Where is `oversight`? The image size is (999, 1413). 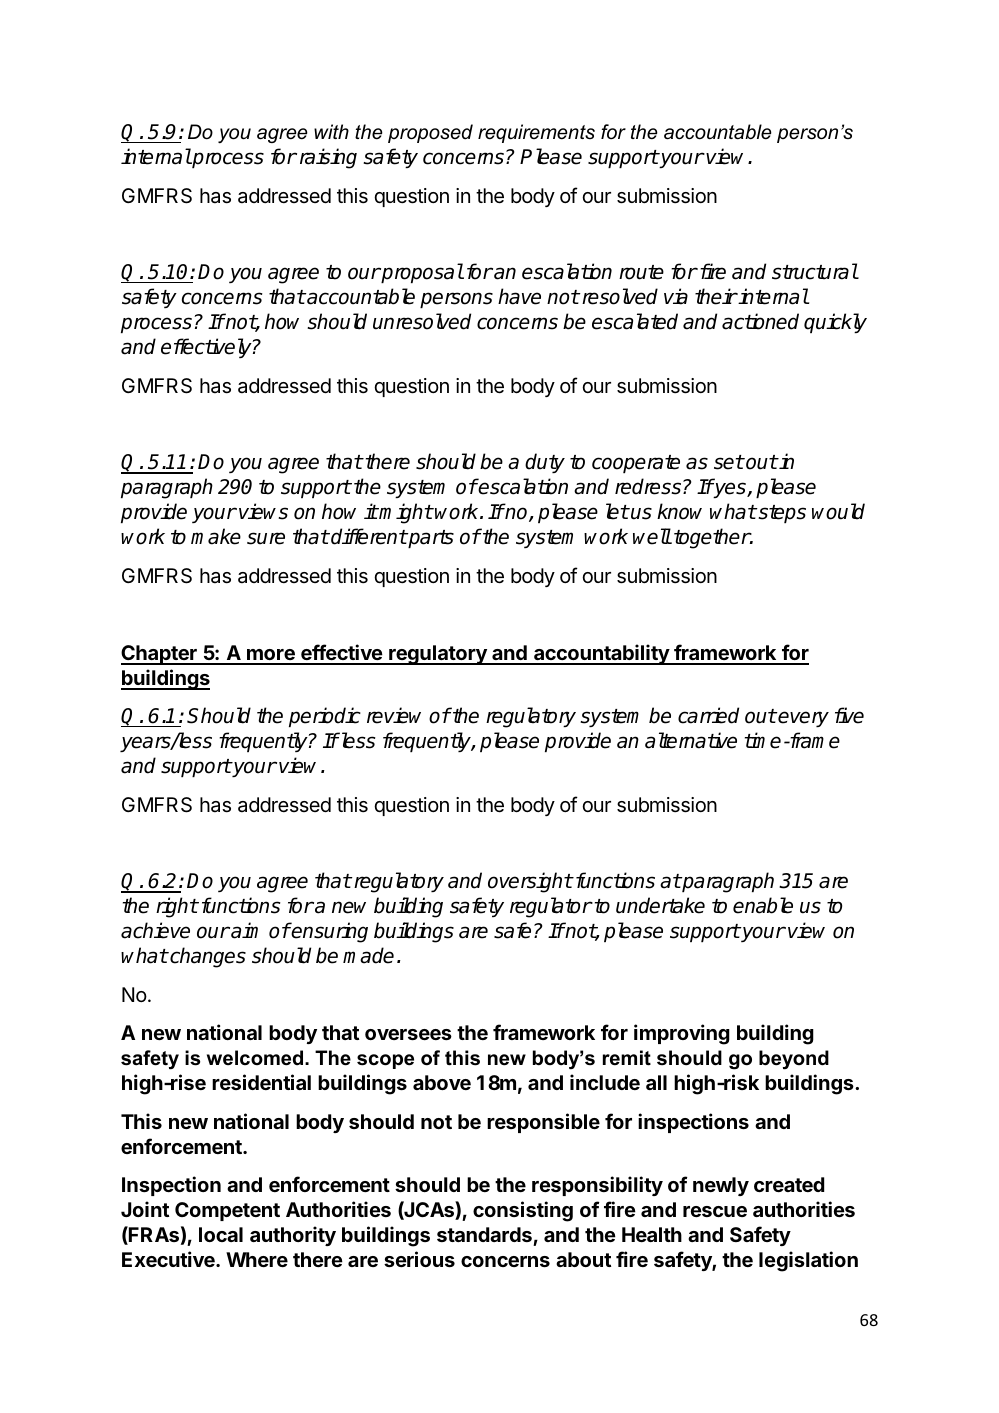
oversight is located at coordinates (530, 882).
